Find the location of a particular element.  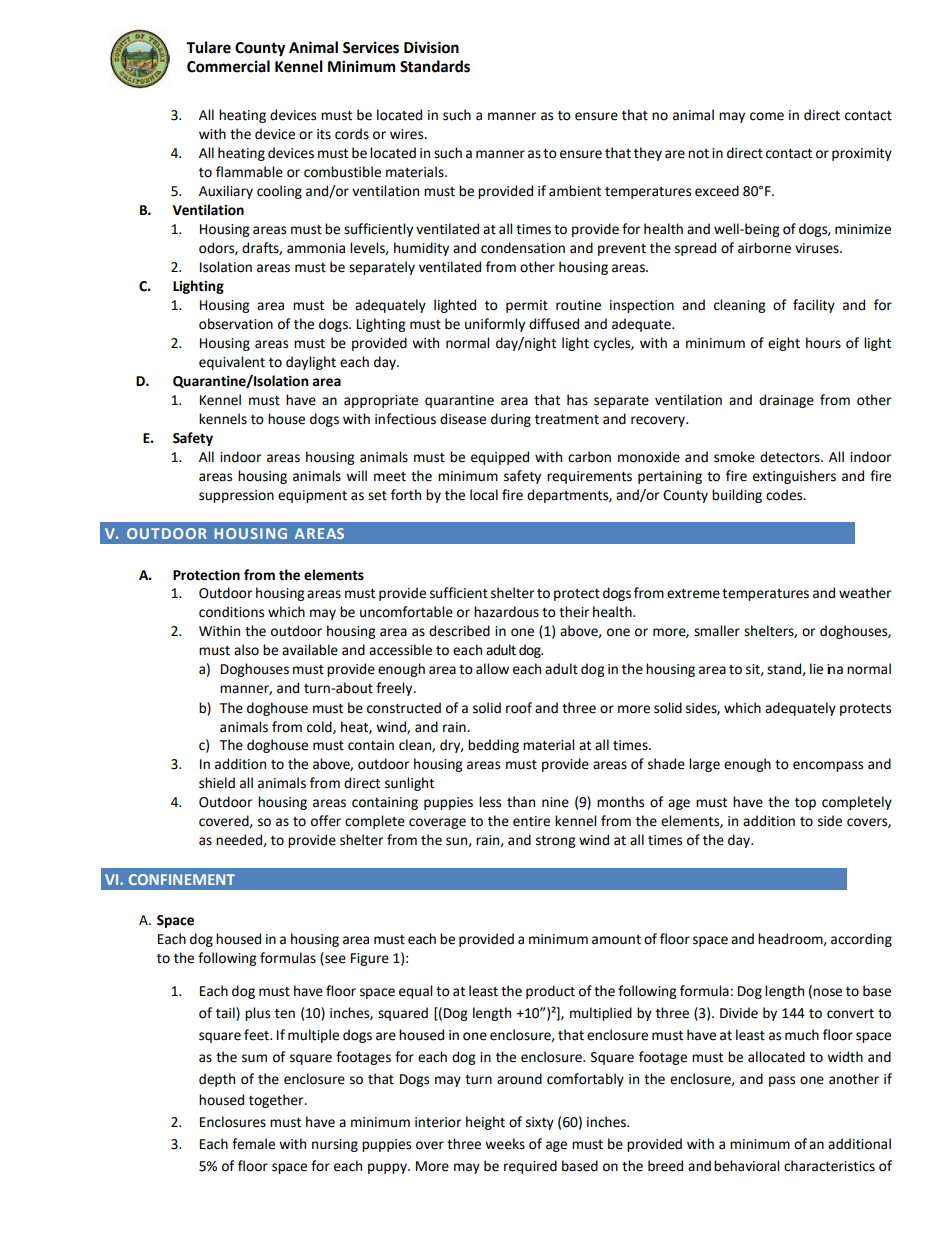

come is located at coordinates (767, 116).
